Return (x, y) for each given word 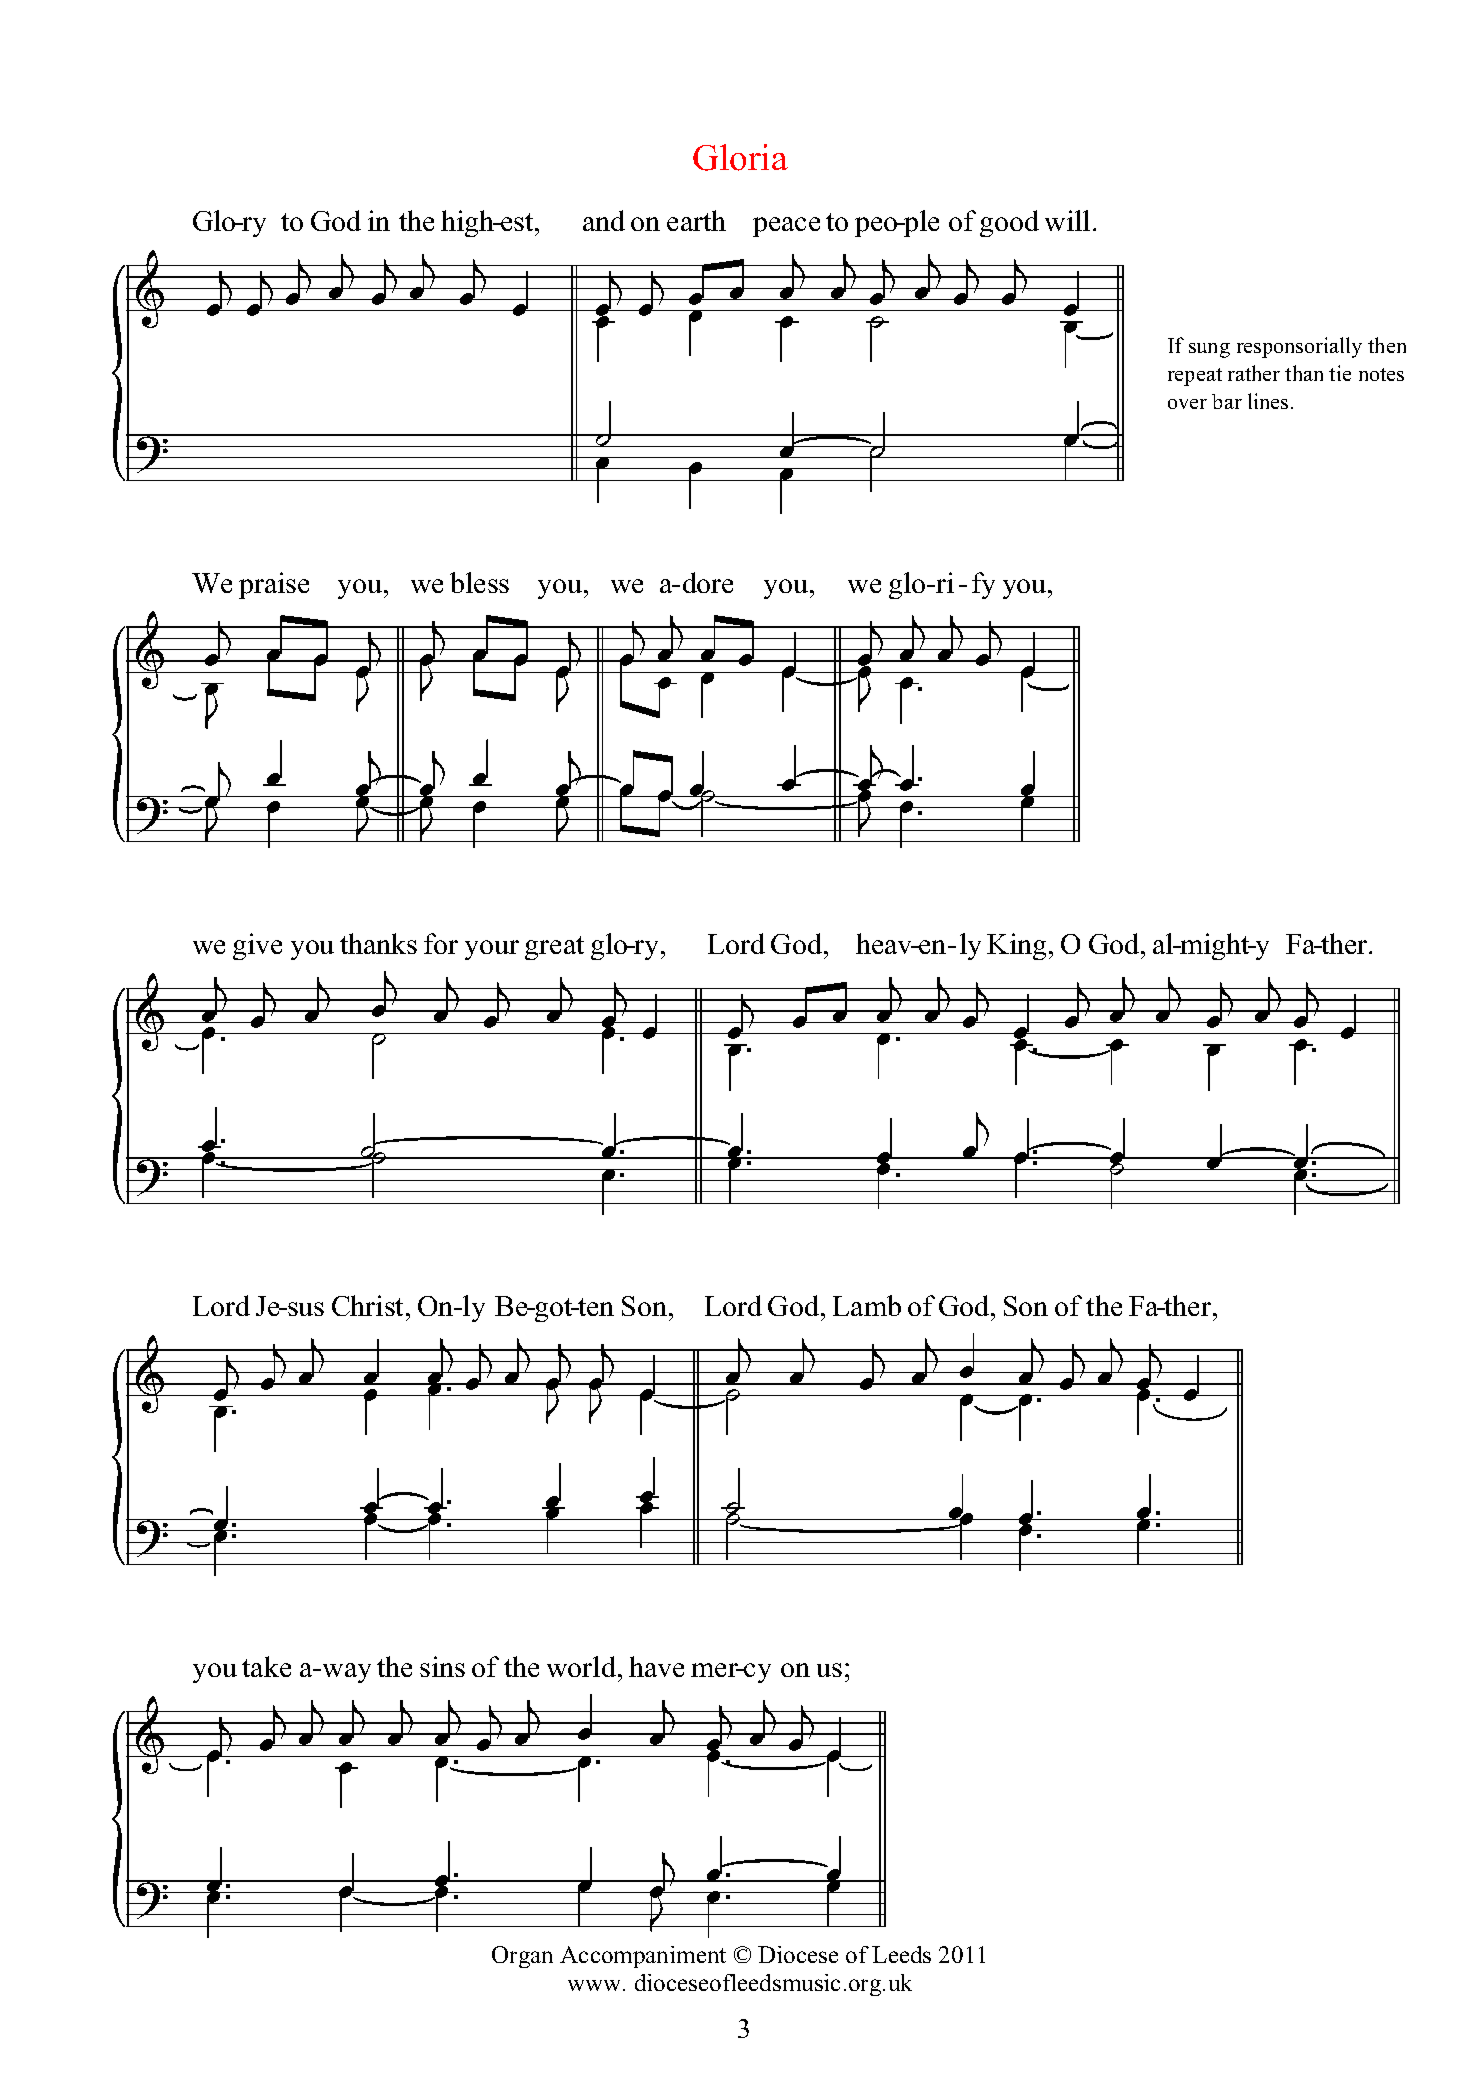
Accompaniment (643, 1957)
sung (1209, 350)
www (596, 1985)
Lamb (867, 1305)
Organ (522, 1957)
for (441, 943)
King (1018, 946)
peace (786, 227)
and (604, 220)
